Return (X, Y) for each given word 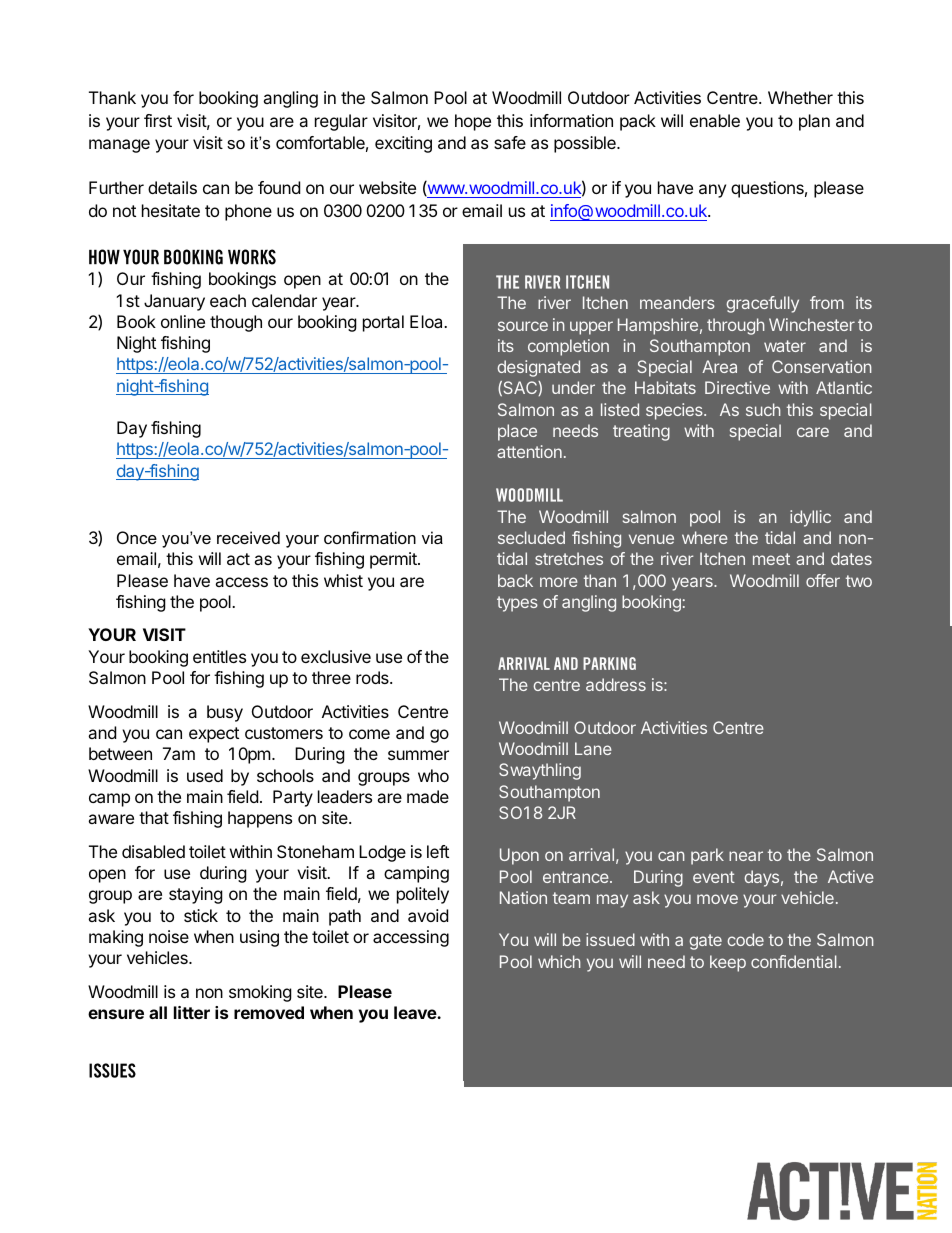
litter (192, 1012)
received (248, 537)
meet (771, 559)
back (515, 580)
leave (416, 1012)
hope (473, 122)
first (158, 120)
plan (814, 122)
